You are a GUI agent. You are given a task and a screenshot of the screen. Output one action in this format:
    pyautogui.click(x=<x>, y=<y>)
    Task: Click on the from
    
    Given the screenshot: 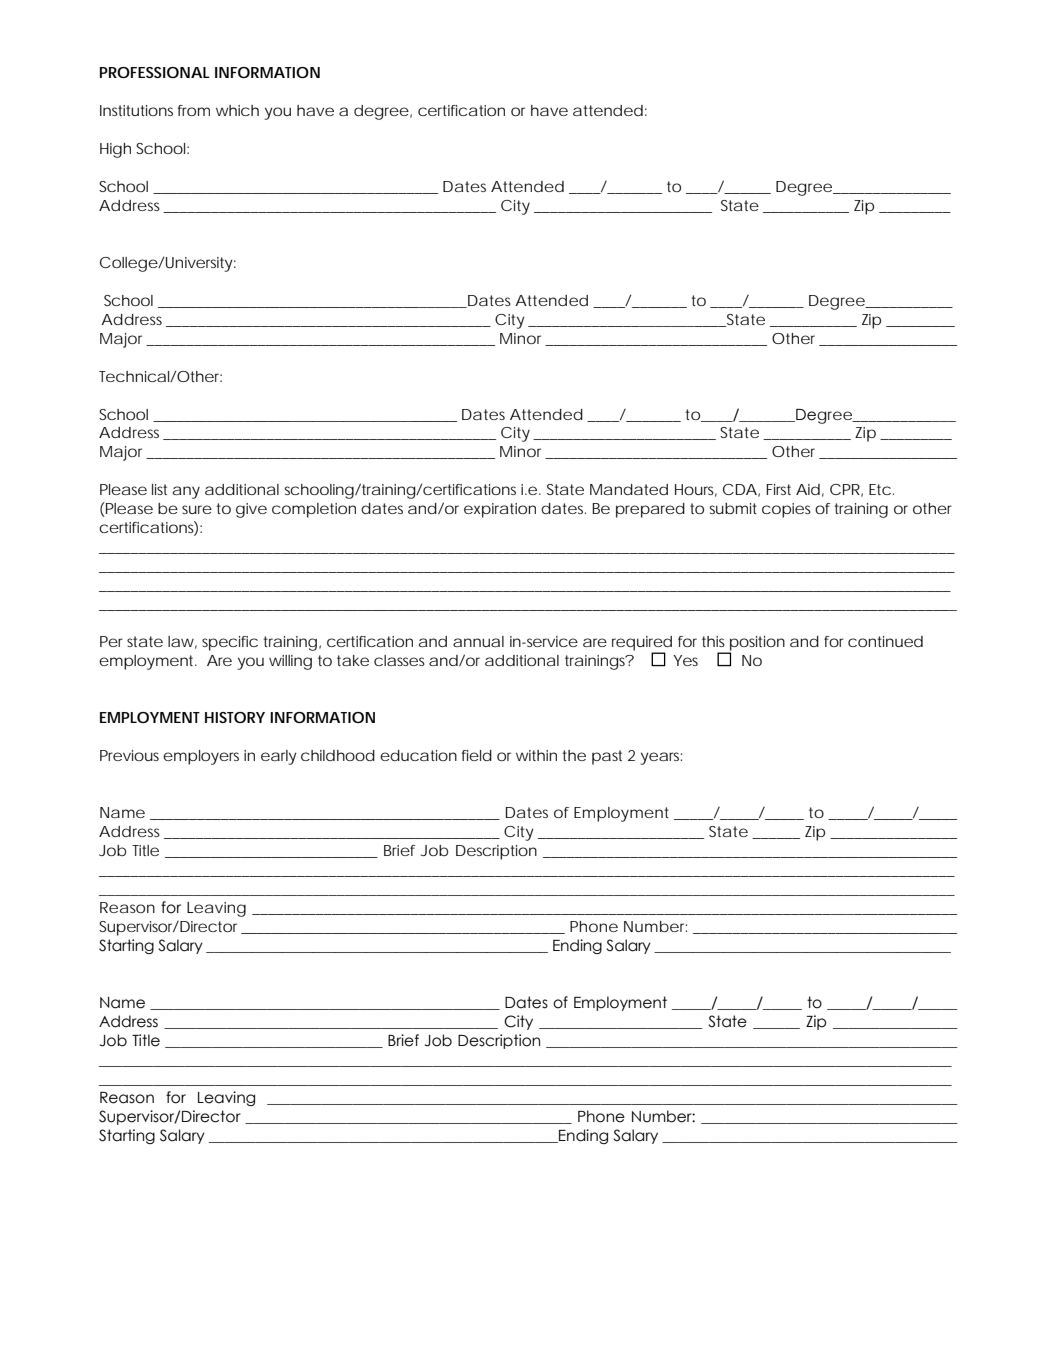 What is the action you would take?
    pyautogui.click(x=194, y=110)
